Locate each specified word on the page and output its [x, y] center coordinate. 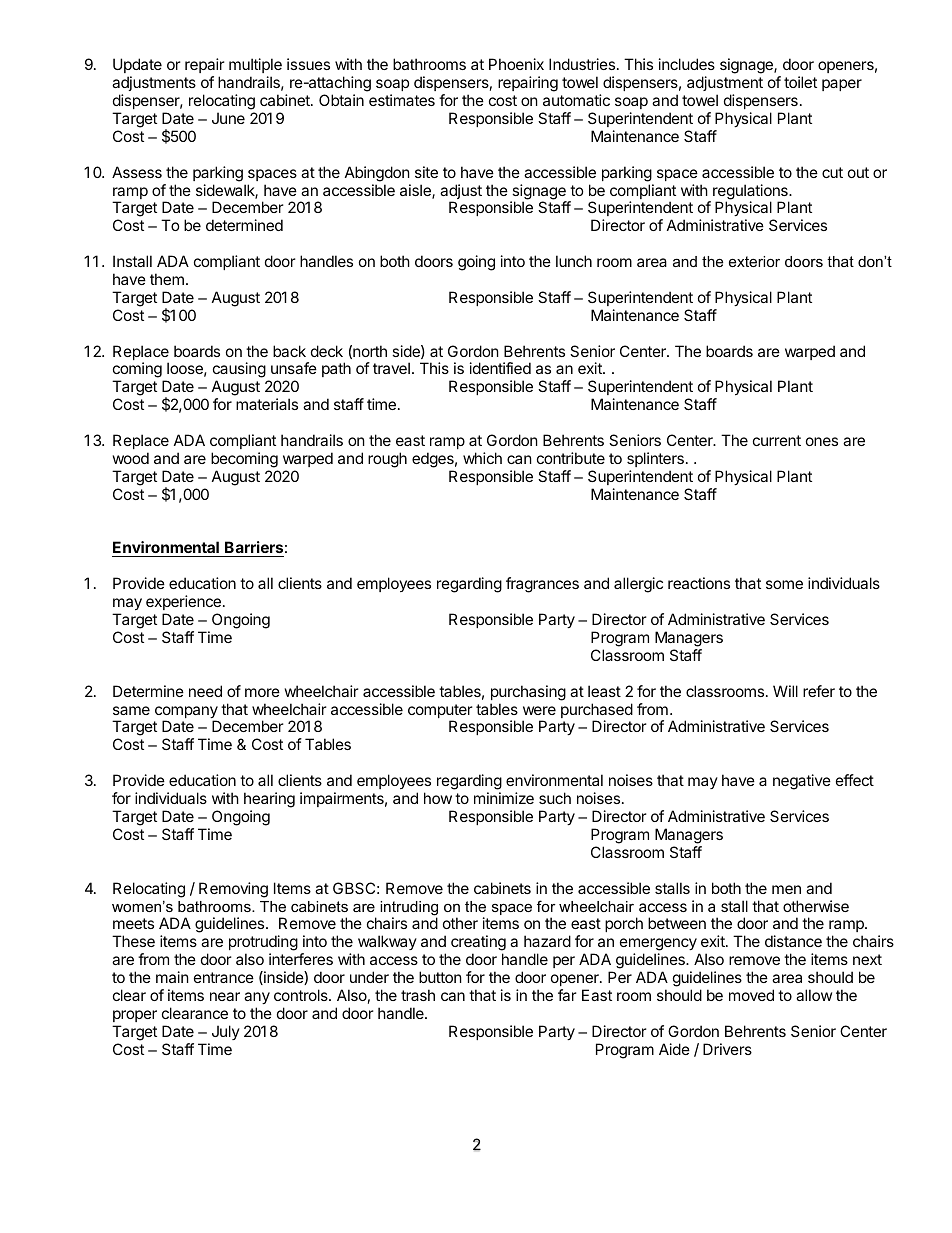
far [567, 995]
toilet [800, 82]
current [777, 440]
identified [500, 368]
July [226, 1032]
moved [751, 995]
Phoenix [516, 64]
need [205, 691]
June [228, 118]
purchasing [528, 693]
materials [267, 404]
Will [785, 691]
